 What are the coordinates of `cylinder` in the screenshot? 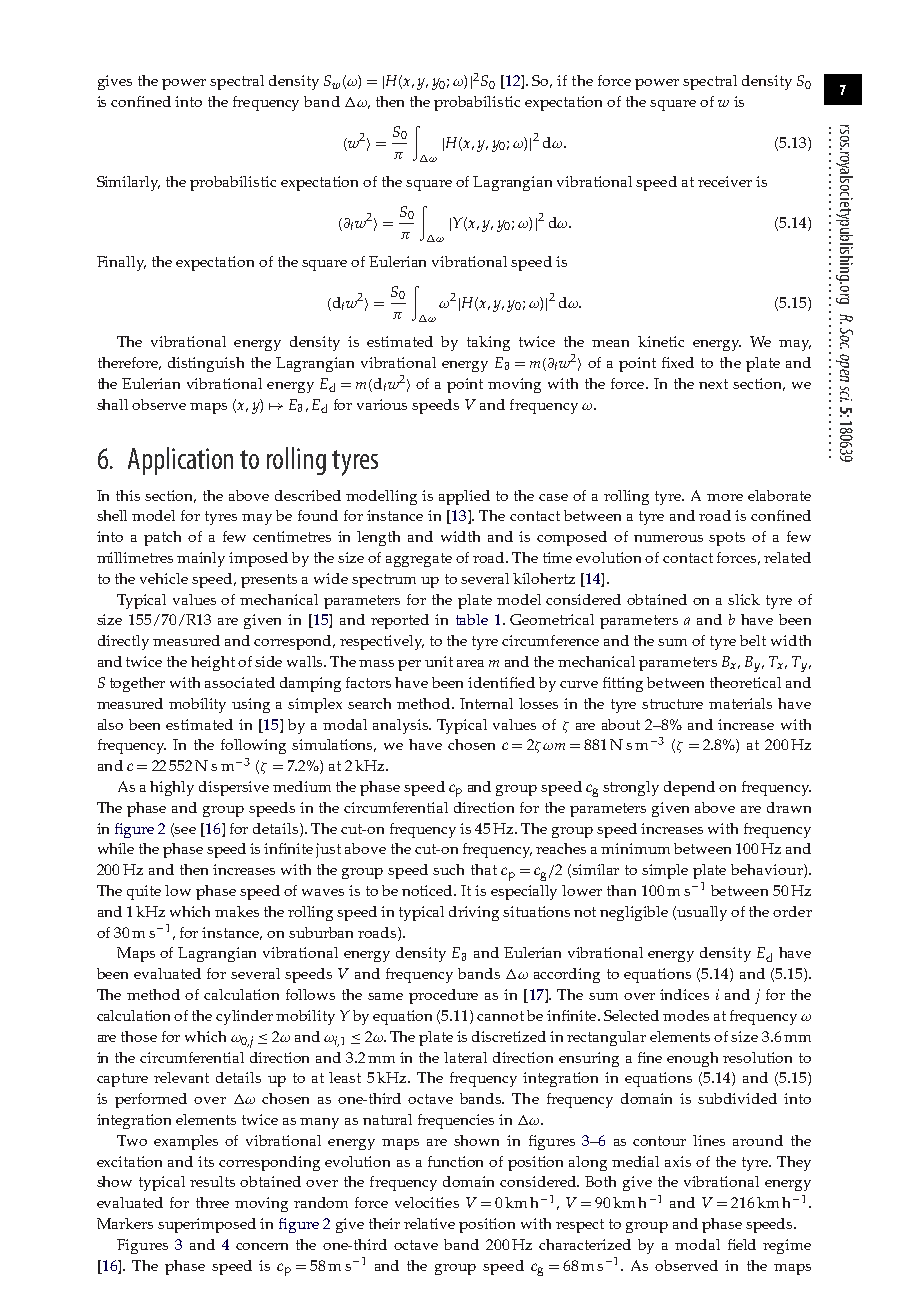 It's located at (244, 1017).
